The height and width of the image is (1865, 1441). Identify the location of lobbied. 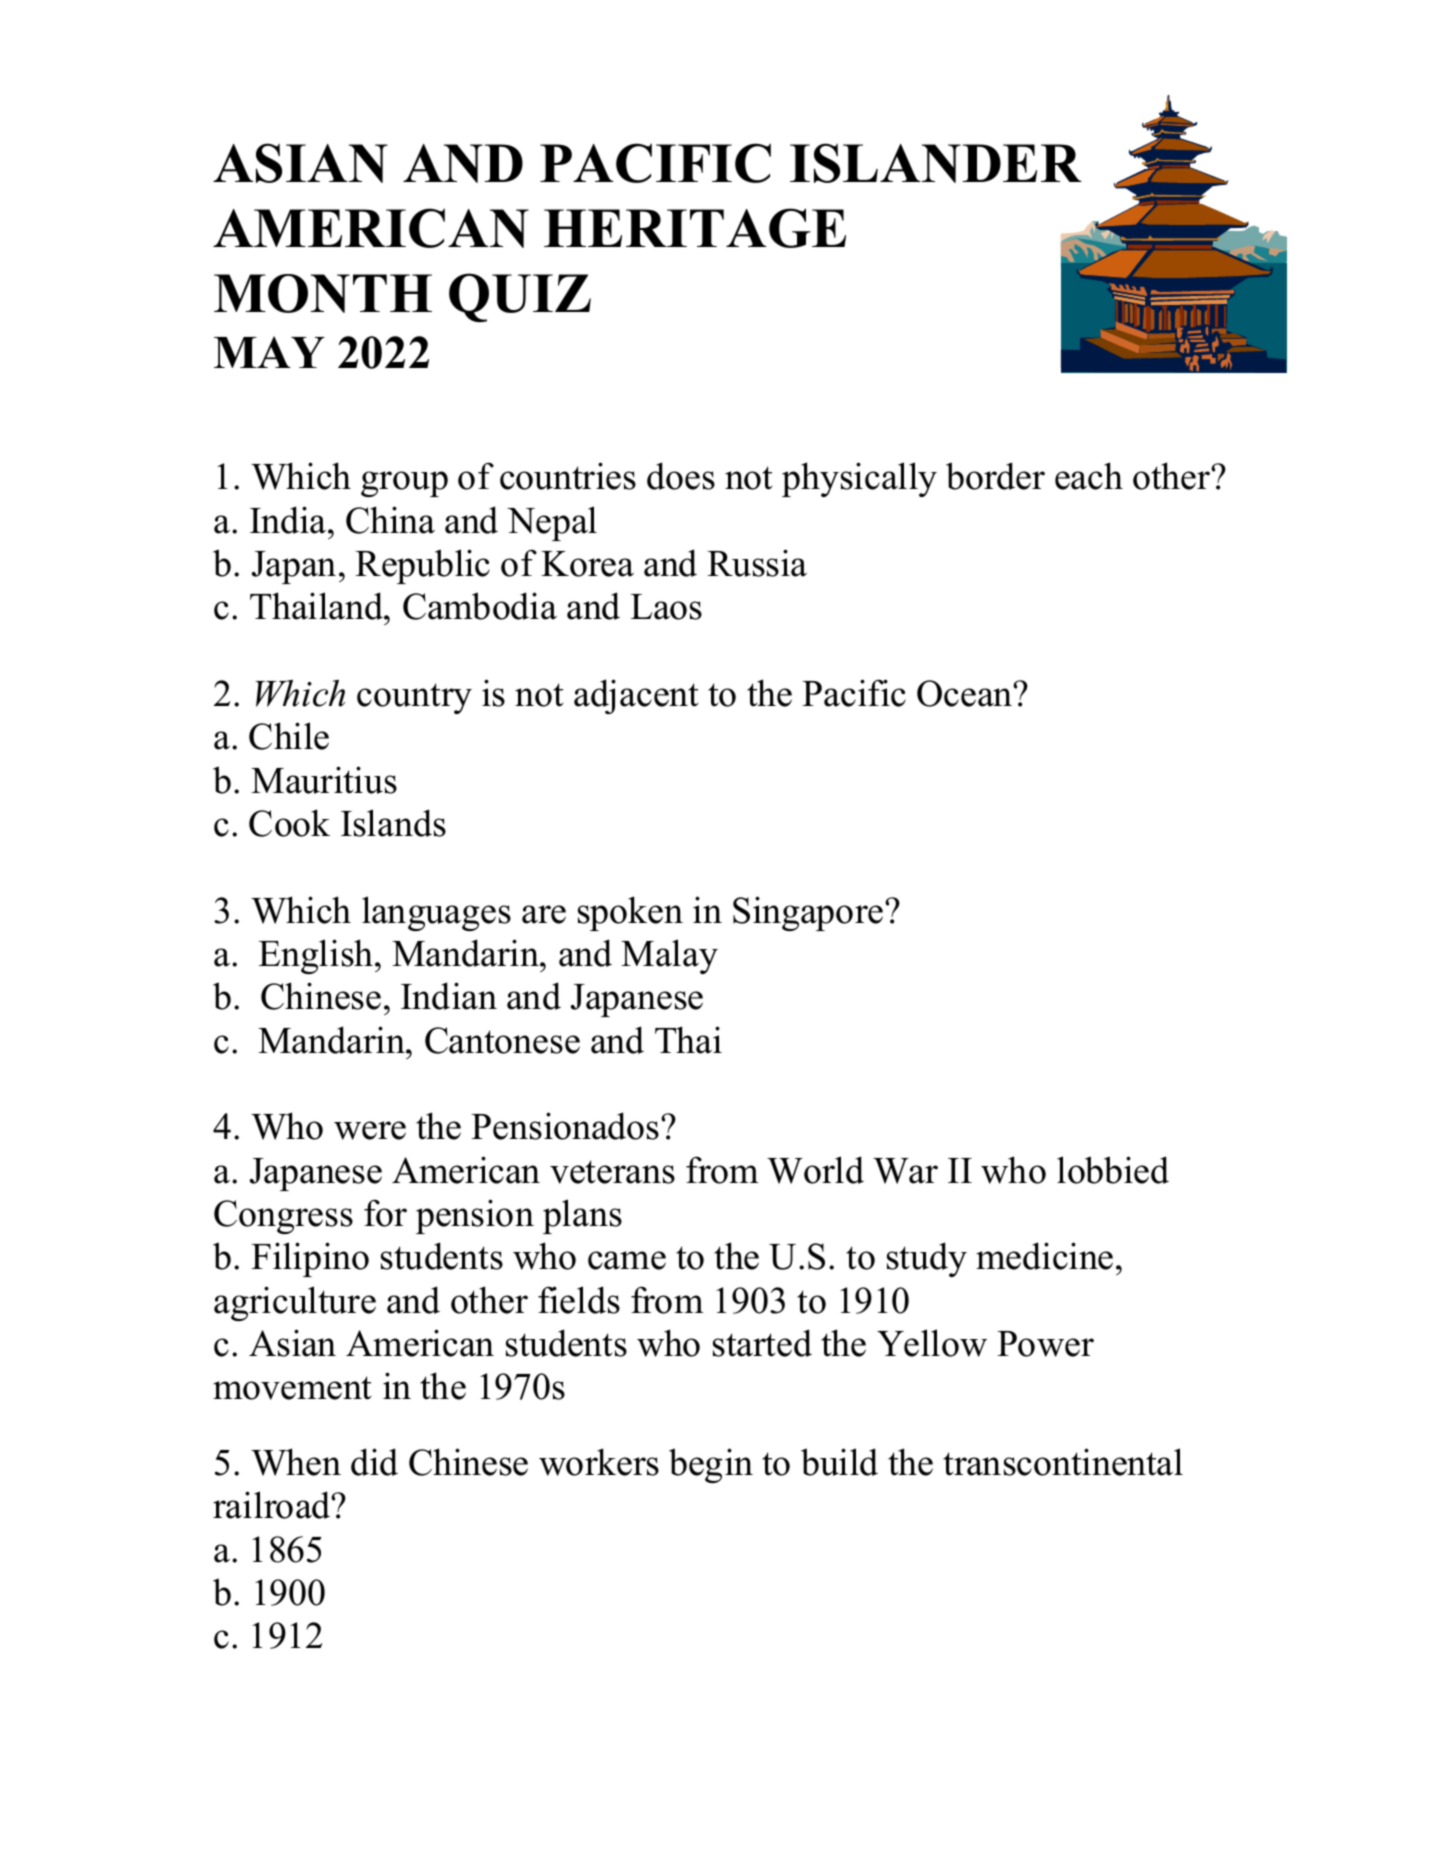
(1113, 1170).
